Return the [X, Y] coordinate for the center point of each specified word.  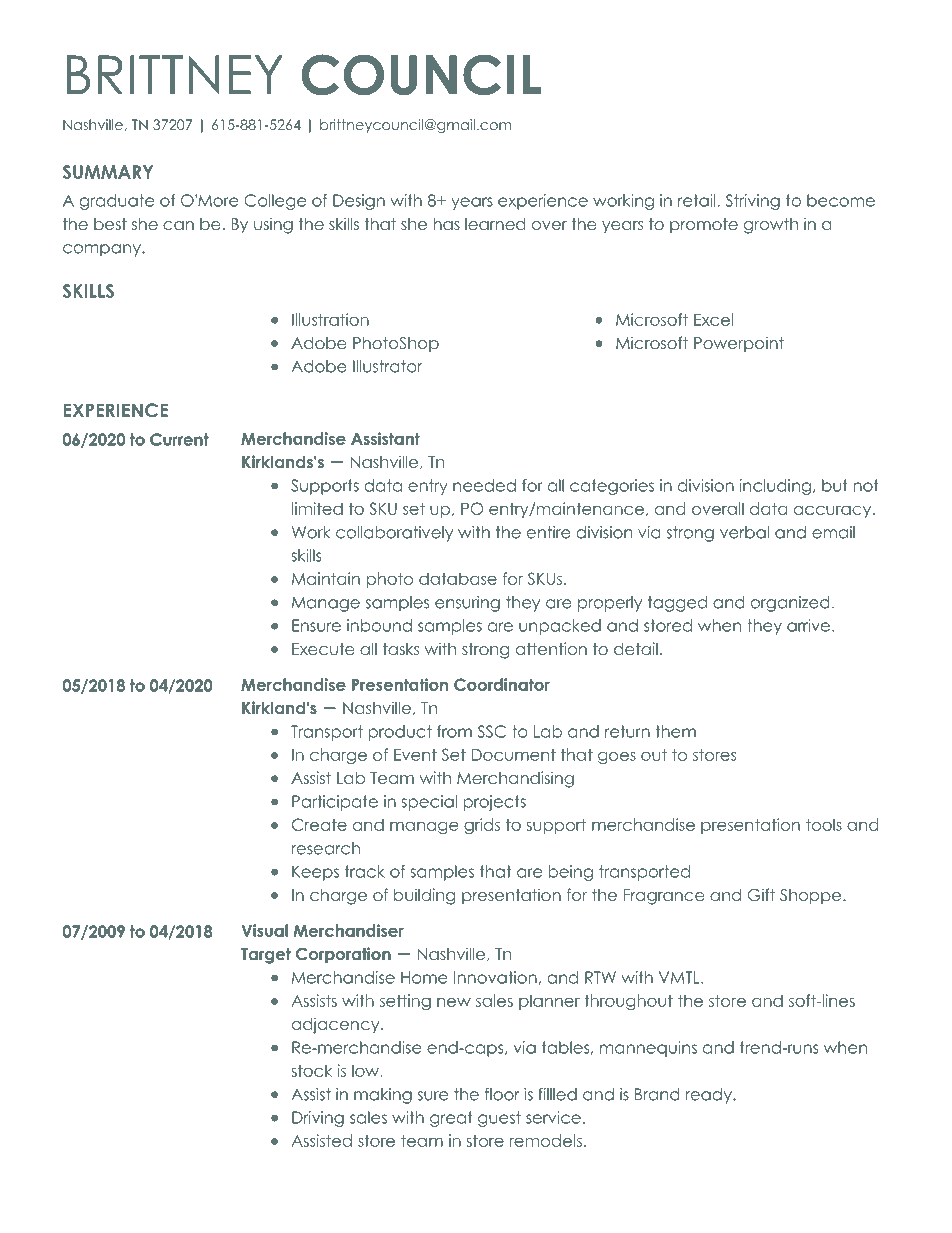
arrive [808, 625]
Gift [761, 895]
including [775, 487]
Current [179, 439]
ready [710, 1096]
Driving [318, 1119]
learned [495, 224]
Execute [323, 649]
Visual [264, 930]
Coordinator [502, 684]
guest [499, 1119]
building [425, 896]
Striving [752, 202]
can [178, 225]
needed [484, 485]
